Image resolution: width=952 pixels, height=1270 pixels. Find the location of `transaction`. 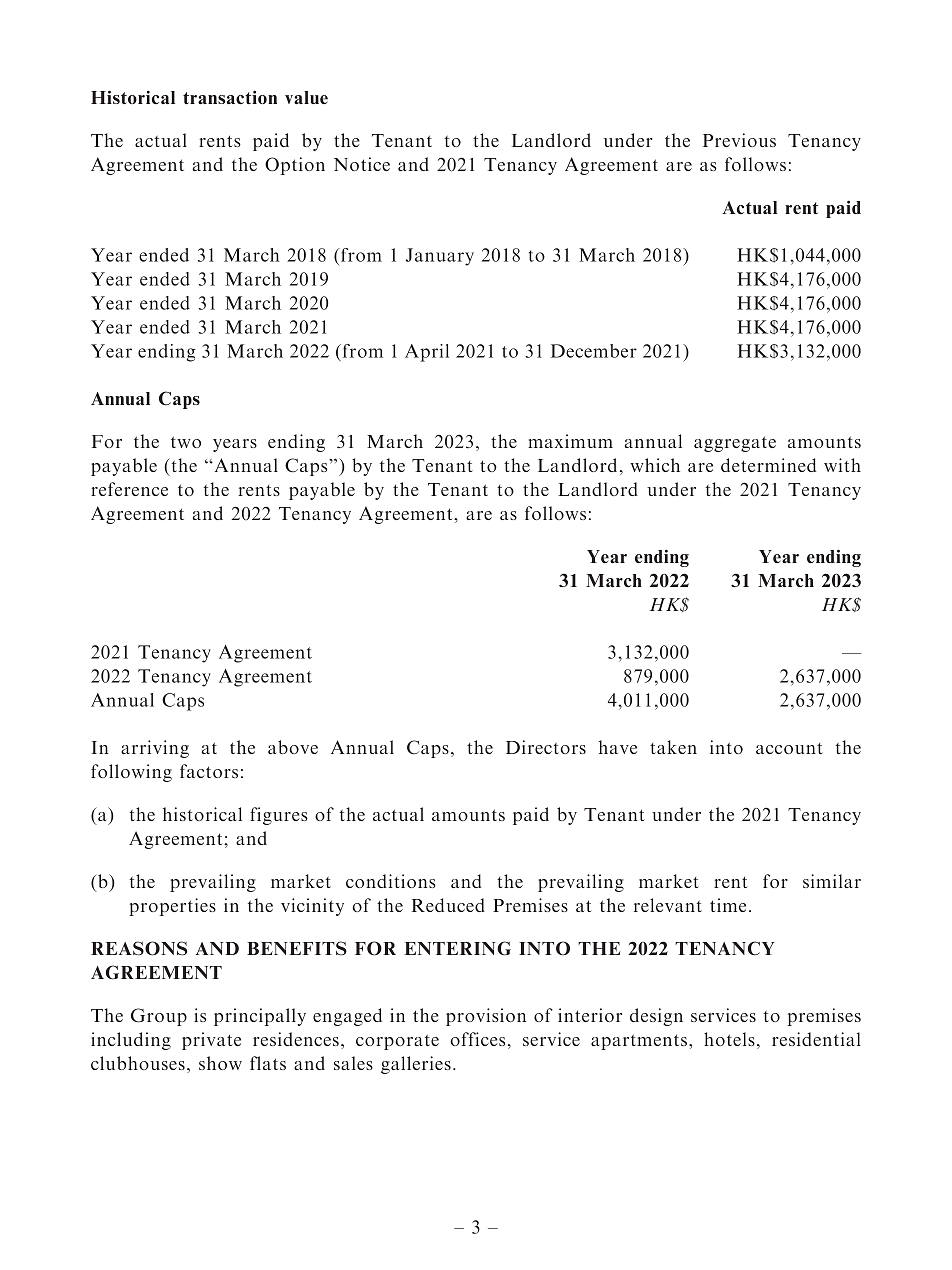

transaction is located at coordinates (230, 97).
